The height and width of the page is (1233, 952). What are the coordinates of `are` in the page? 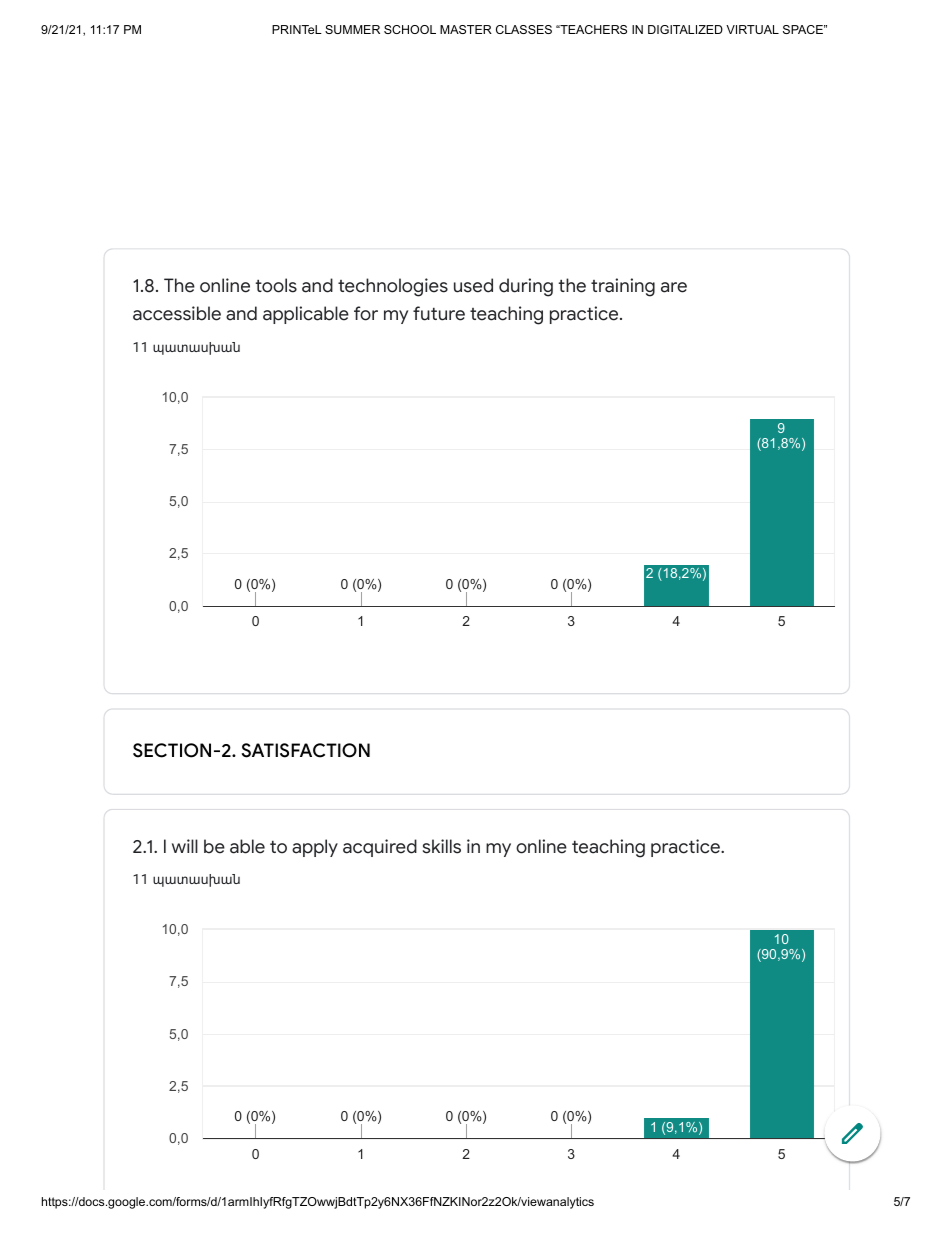 It's located at (674, 287).
